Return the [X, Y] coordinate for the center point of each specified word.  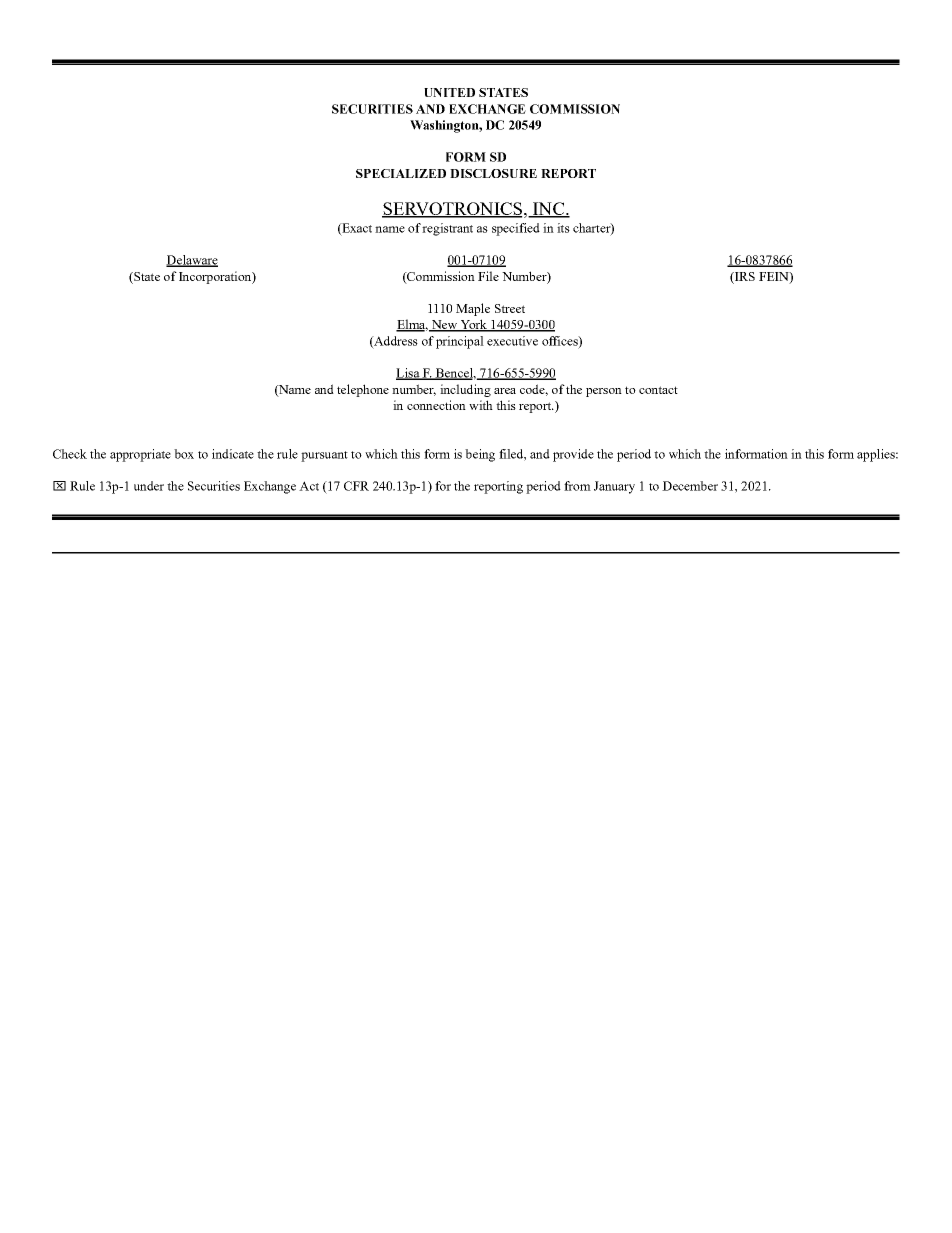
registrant [447, 229]
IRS [744, 276]
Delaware [192, 261]
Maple [473, 309]
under [149, 486]
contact [658, 390]
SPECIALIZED [401, 173]
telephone [363, 390]
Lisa [409, 374]
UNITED [449, 92]
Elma [412, 325]
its [563, 228]
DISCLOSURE [493, 173]
